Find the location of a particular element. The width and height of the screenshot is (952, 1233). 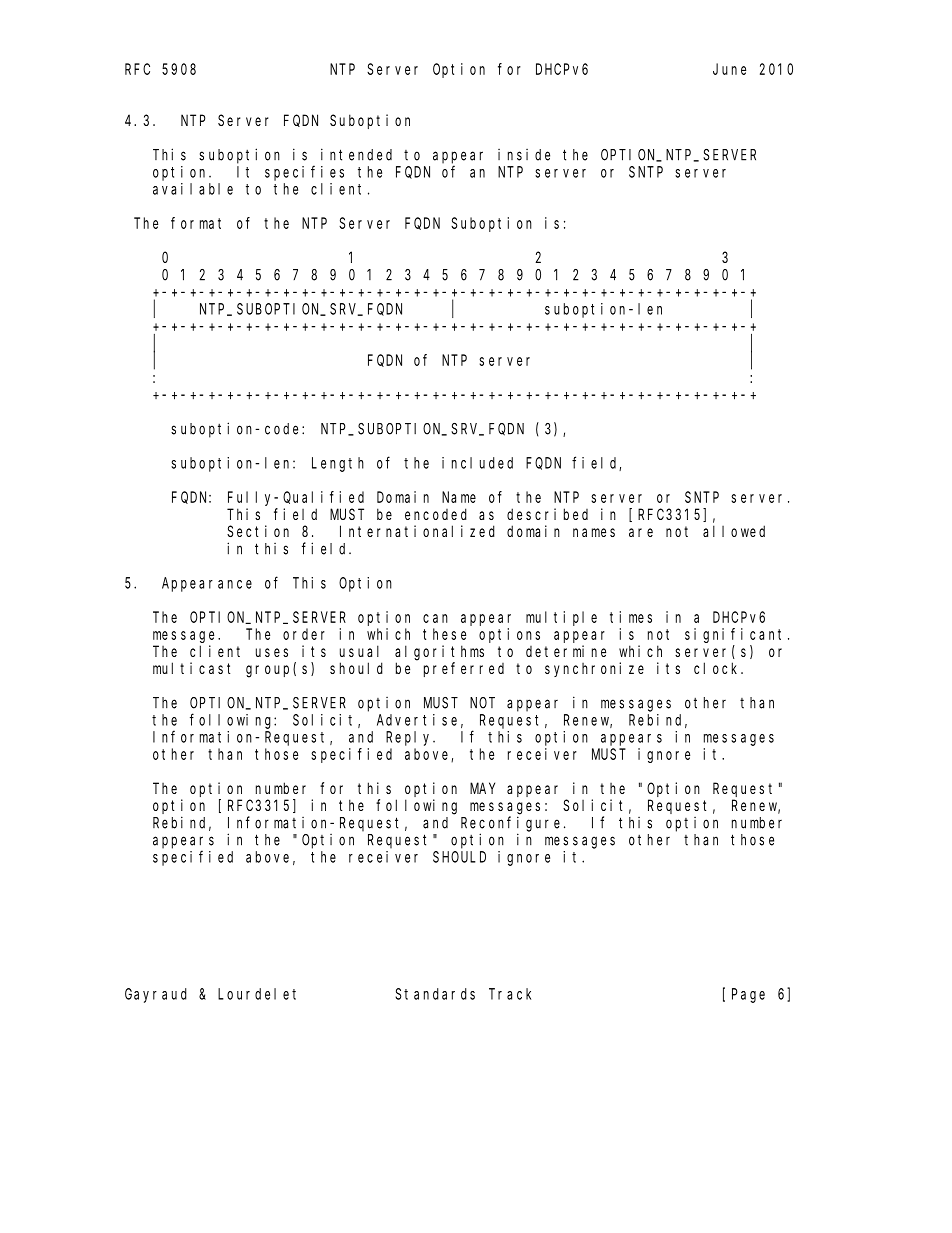

June is located at coordinates (729, 69).
